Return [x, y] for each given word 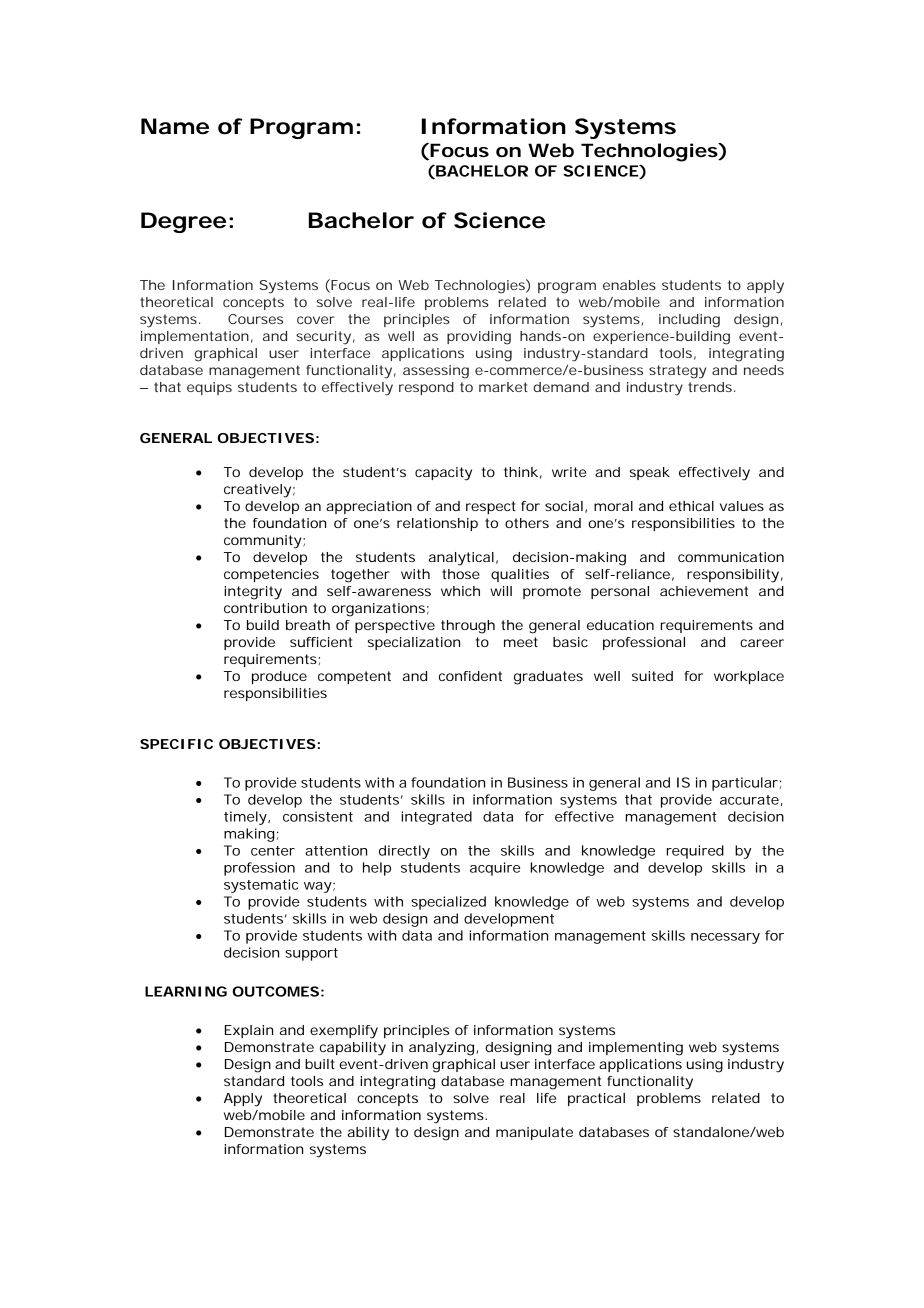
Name [175, 126]
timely [246, 818]
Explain [249, 1031]
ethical [691, 506]
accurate [749, 800]
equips [209, 388]
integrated [436, 818]
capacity [443, 474]
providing [479, 338]
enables [629, 285]
